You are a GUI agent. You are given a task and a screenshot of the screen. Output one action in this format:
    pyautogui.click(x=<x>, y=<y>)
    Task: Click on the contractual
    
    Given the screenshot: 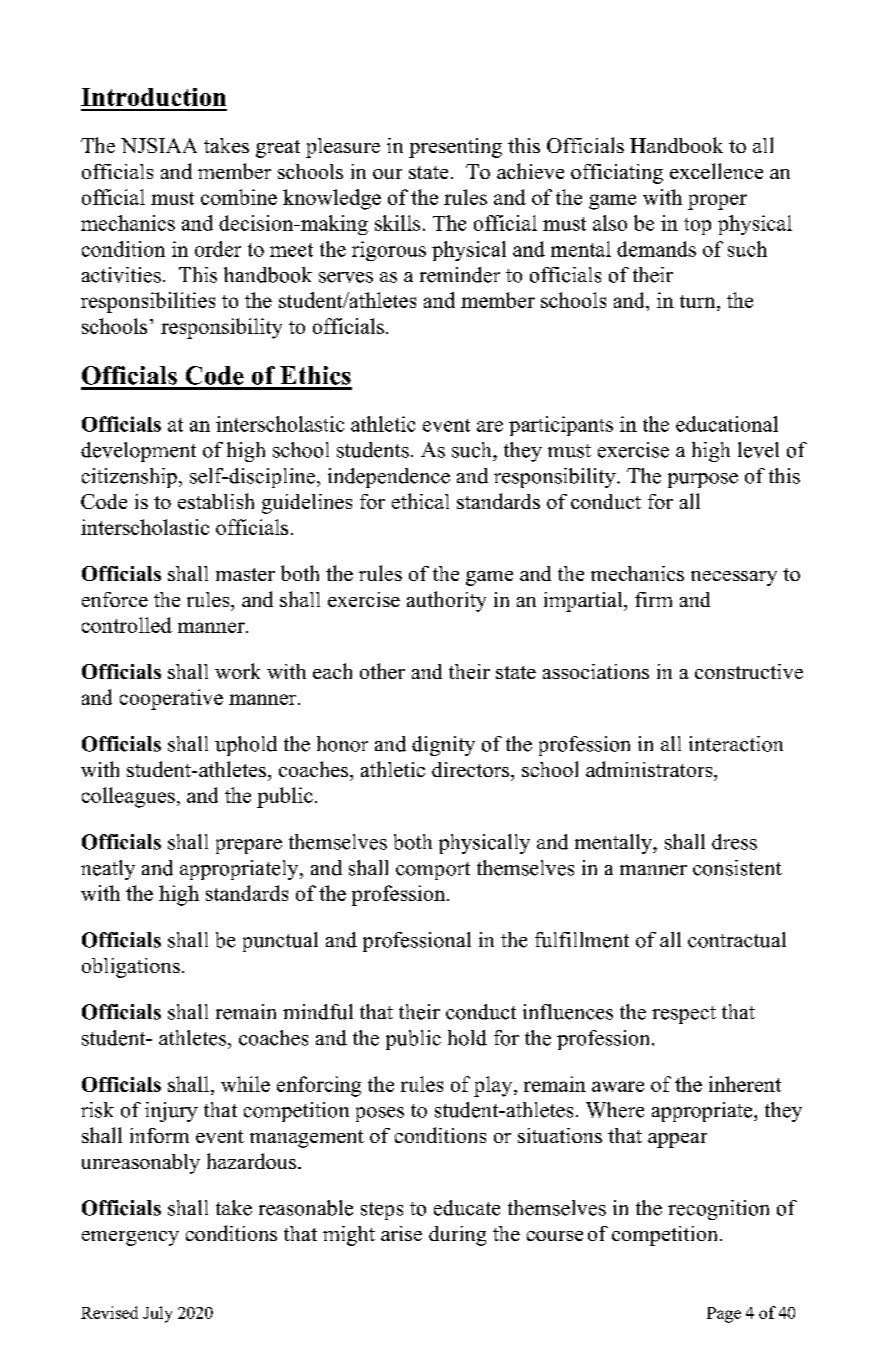 What is the action you would take?
    pyautogui.click(x=737, y=940)
